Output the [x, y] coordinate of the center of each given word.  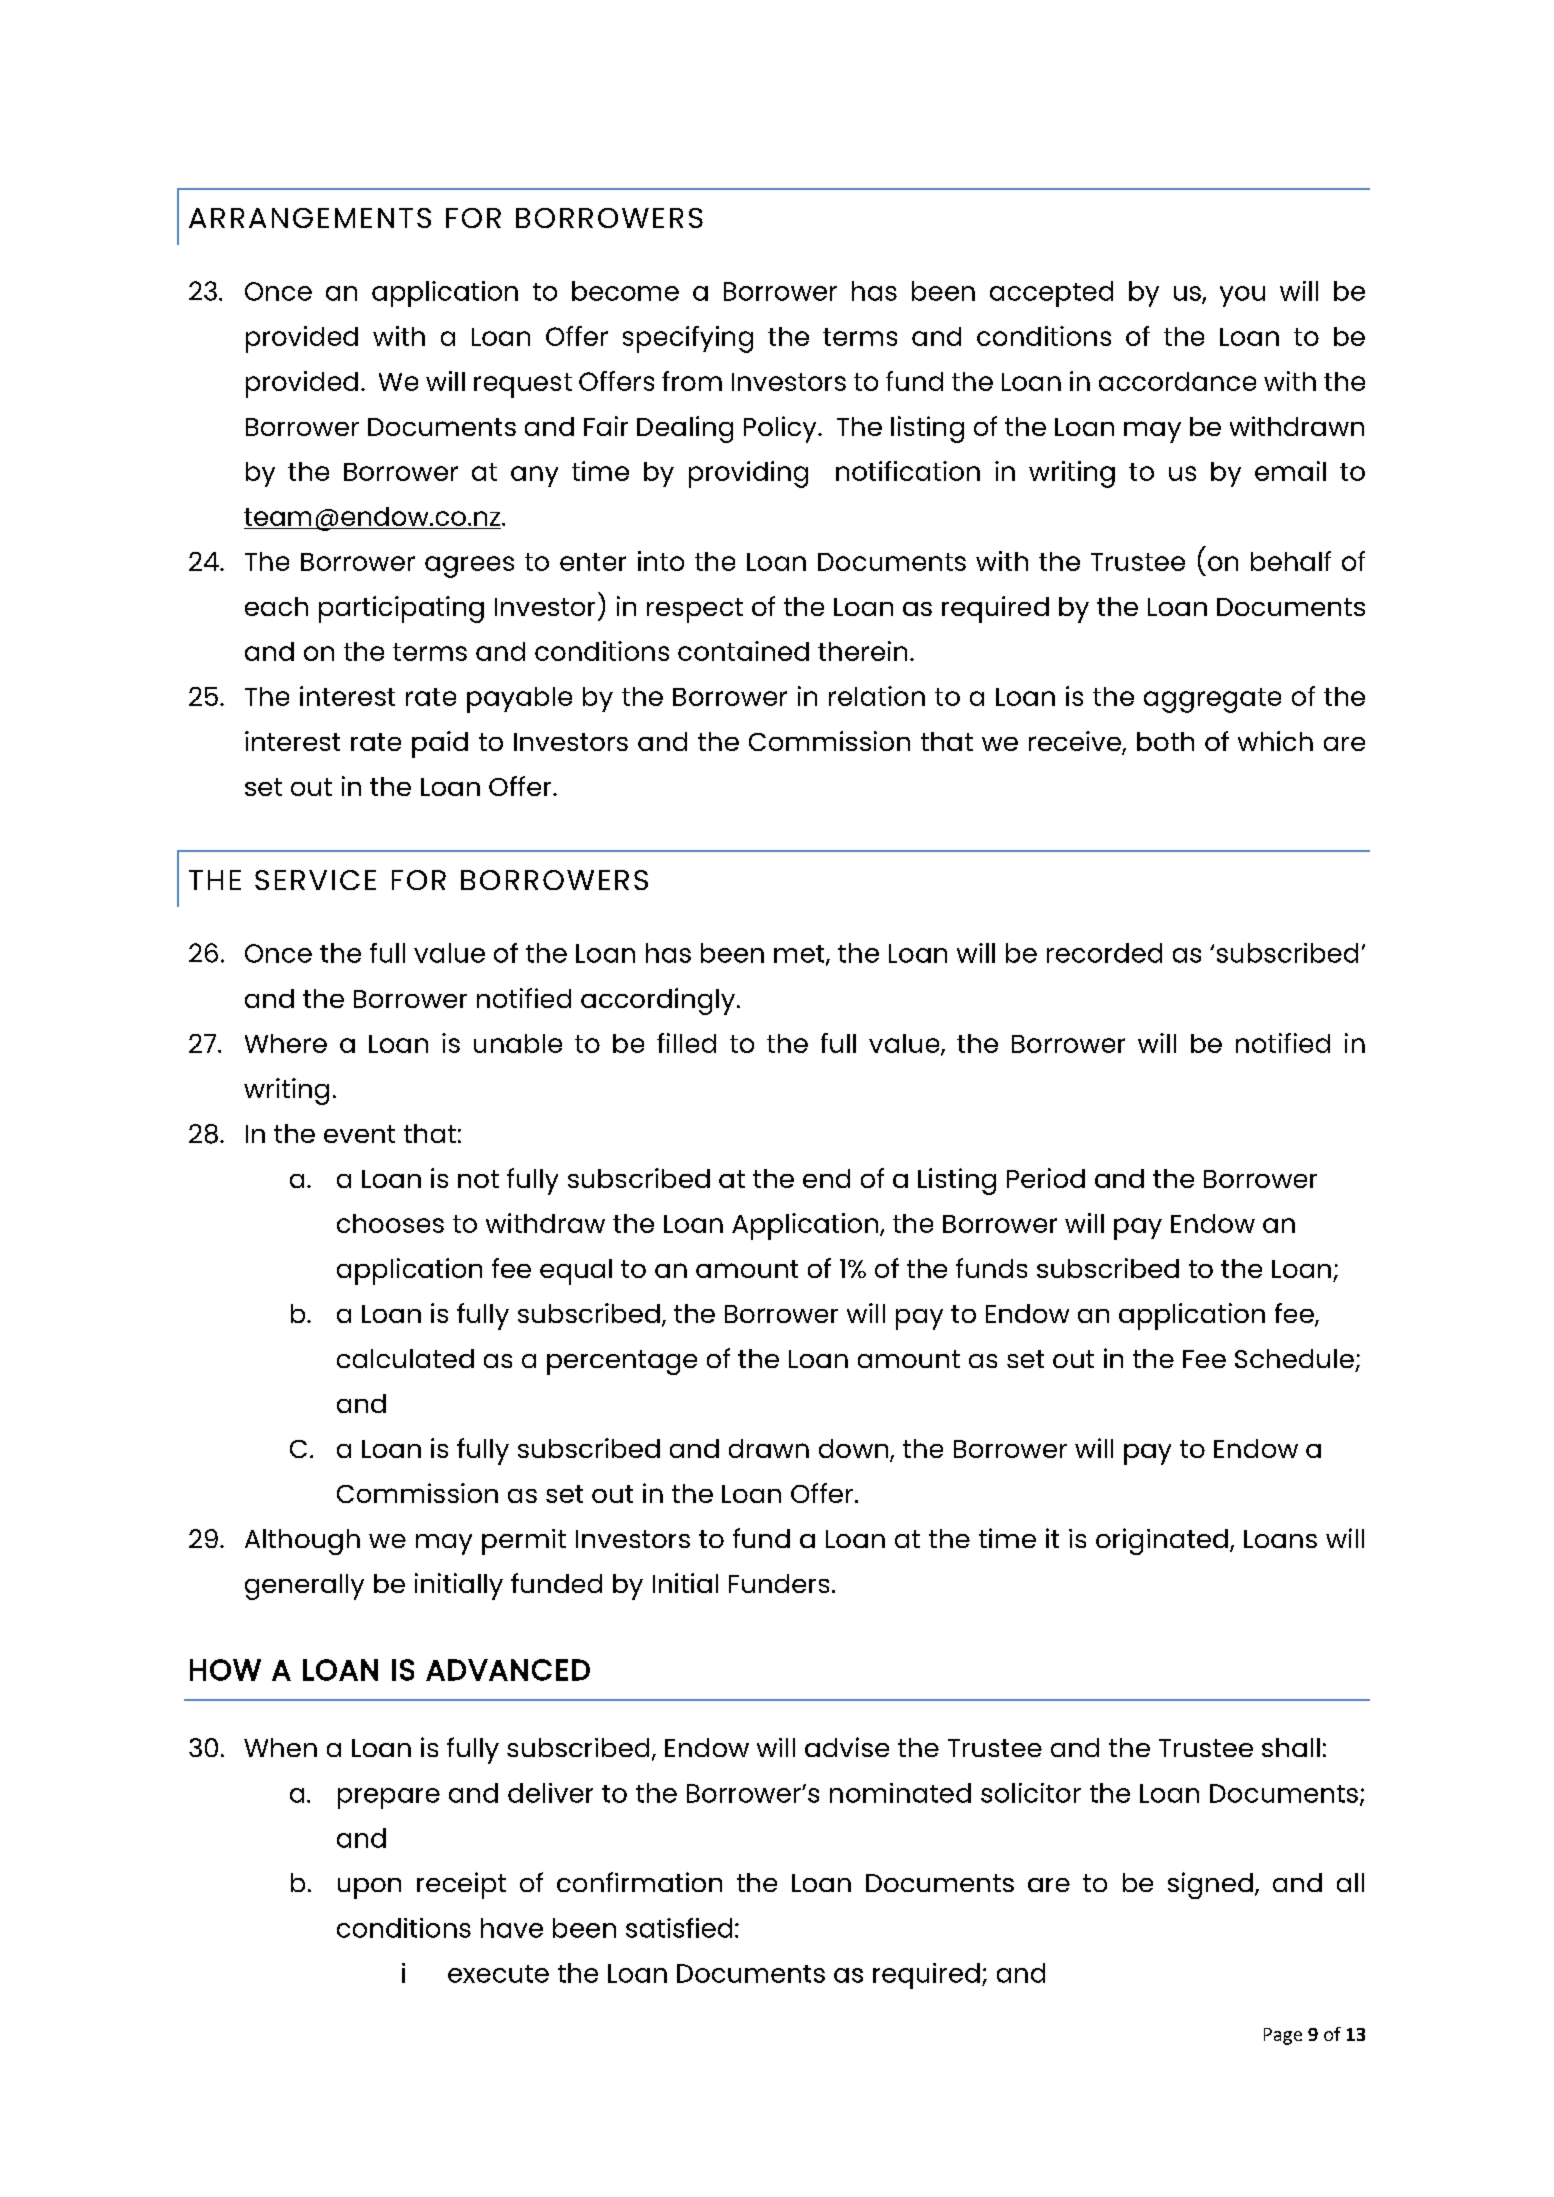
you [1242, 296]
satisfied [679, 1928]
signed [1210, 1885]
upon [369, 1888]
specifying [688, 339]
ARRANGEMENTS [310, 218]
